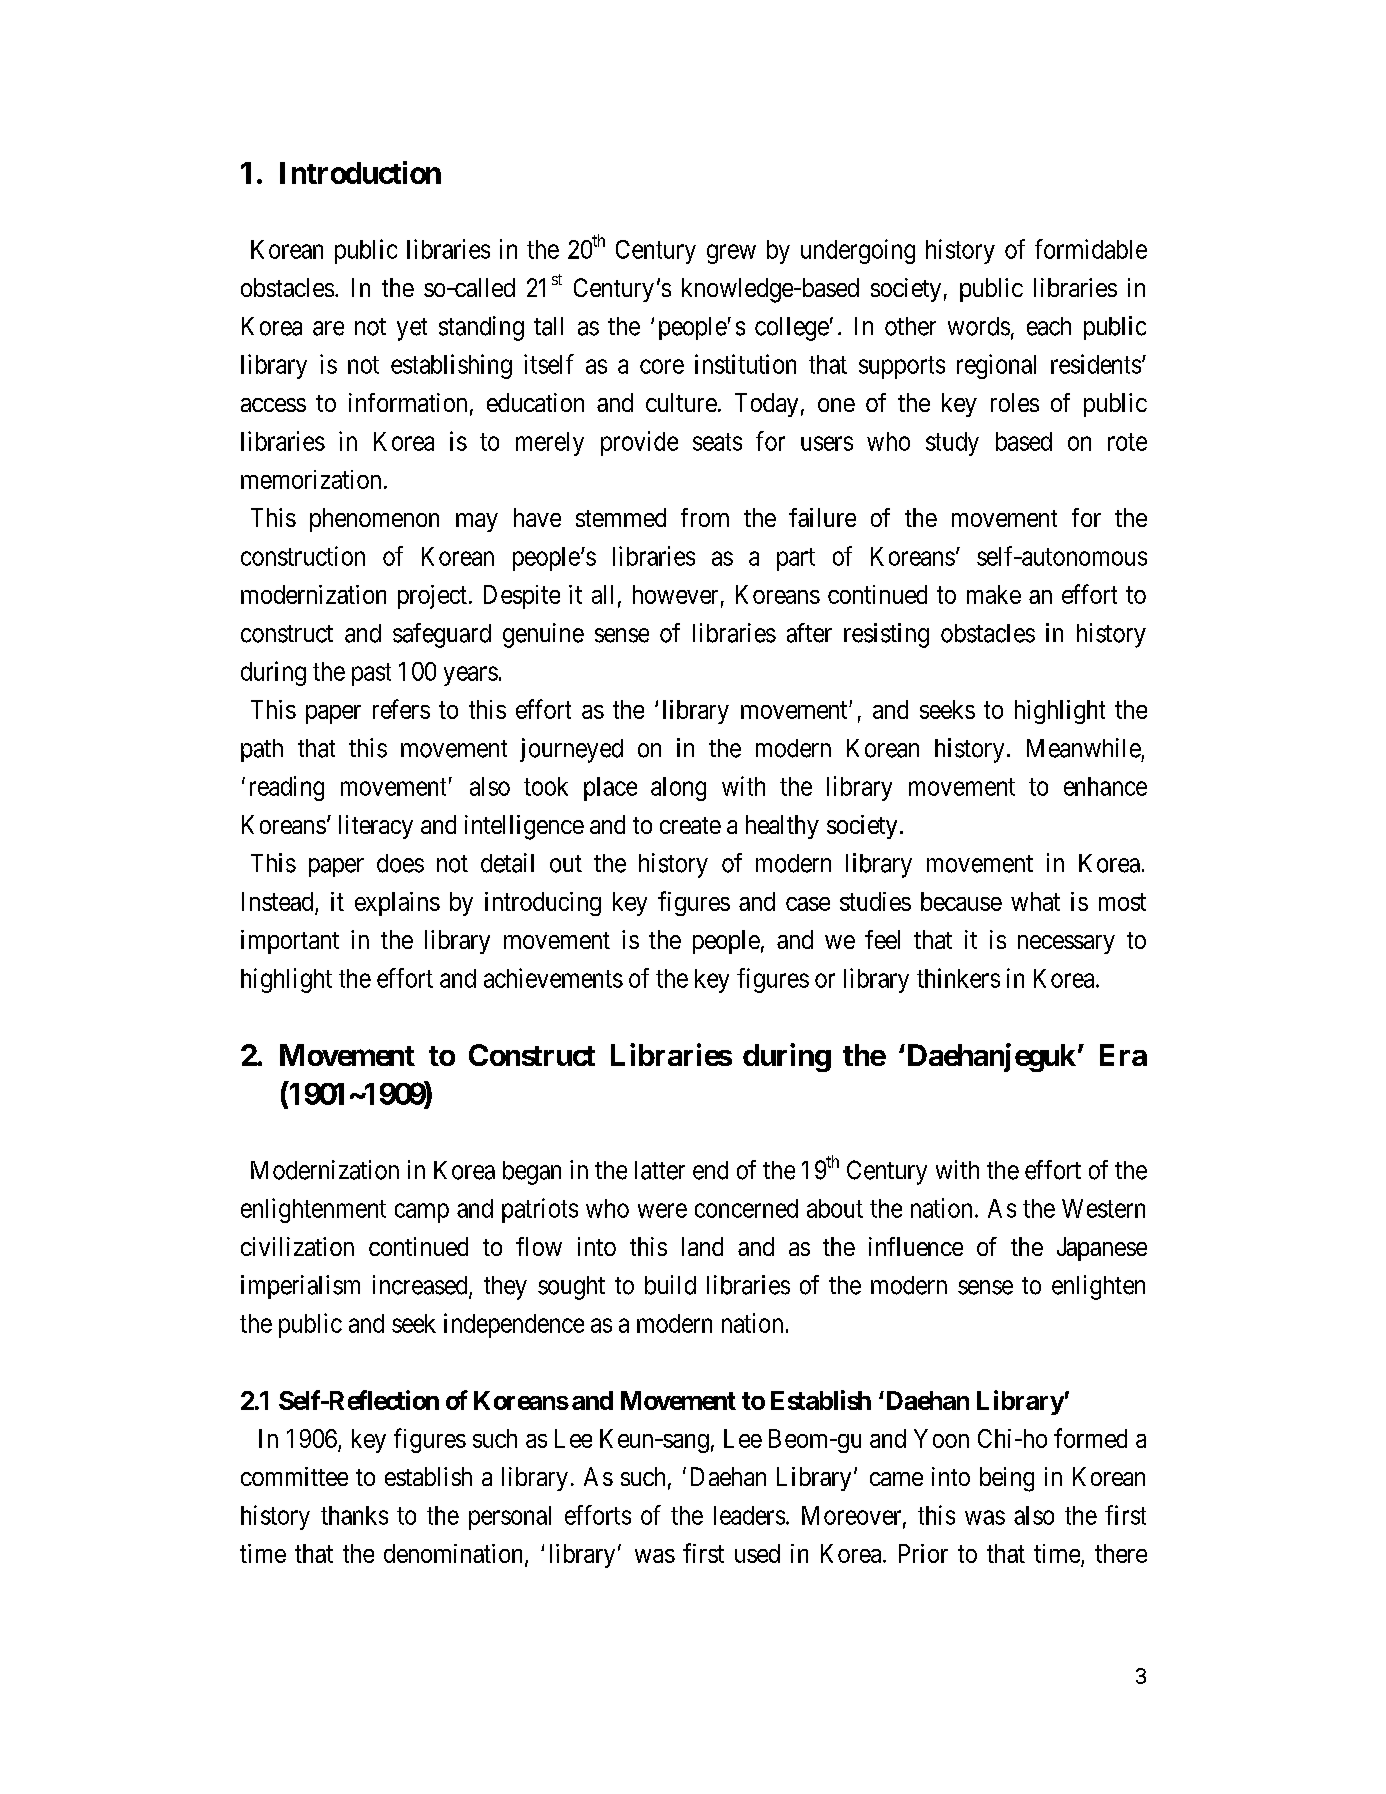 The height and width of the screenshot is (1794, 1386). I want to click on literacy, so click(376, 827).
